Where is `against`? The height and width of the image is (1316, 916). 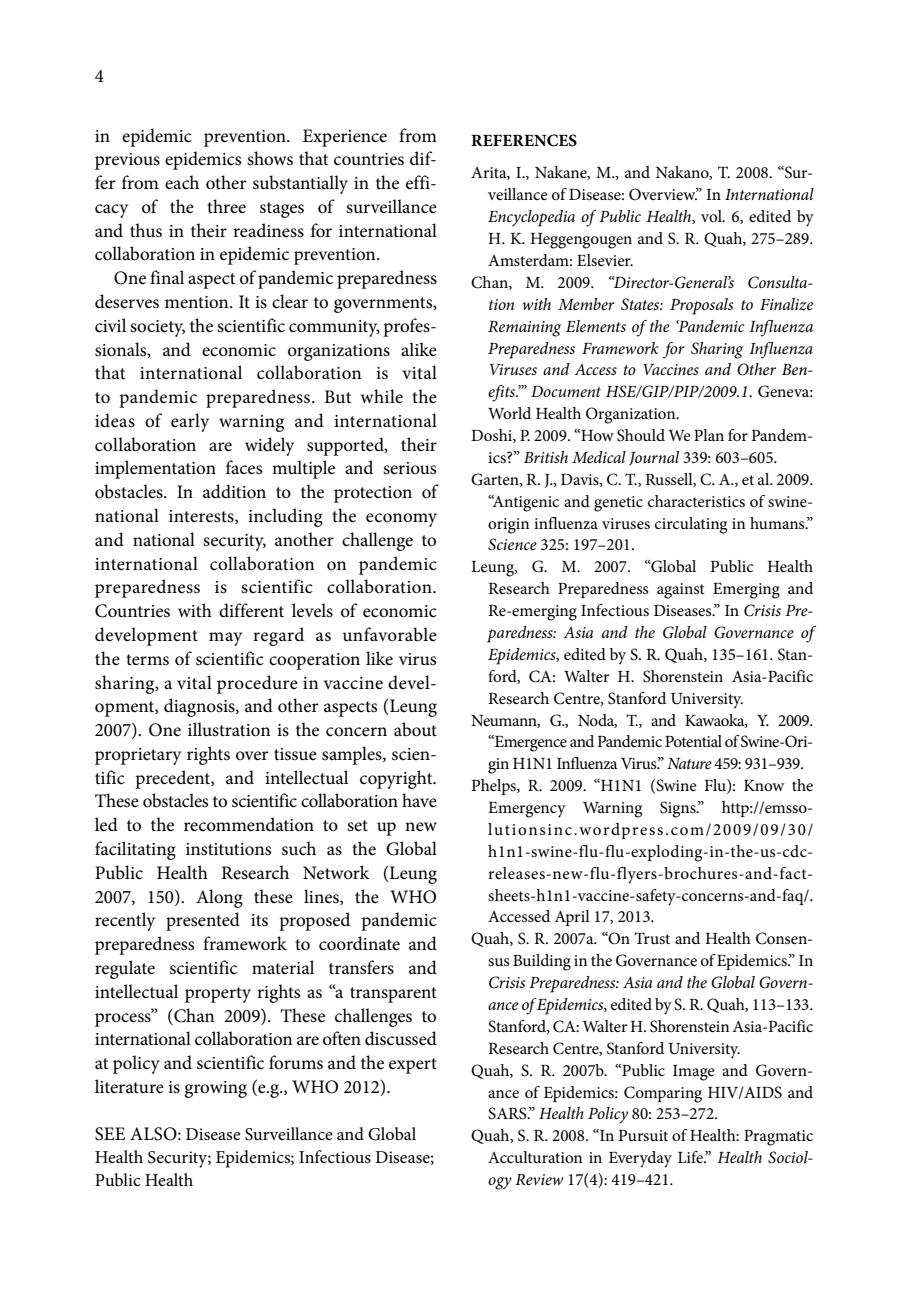
against is located at coordinates (681, 591).
